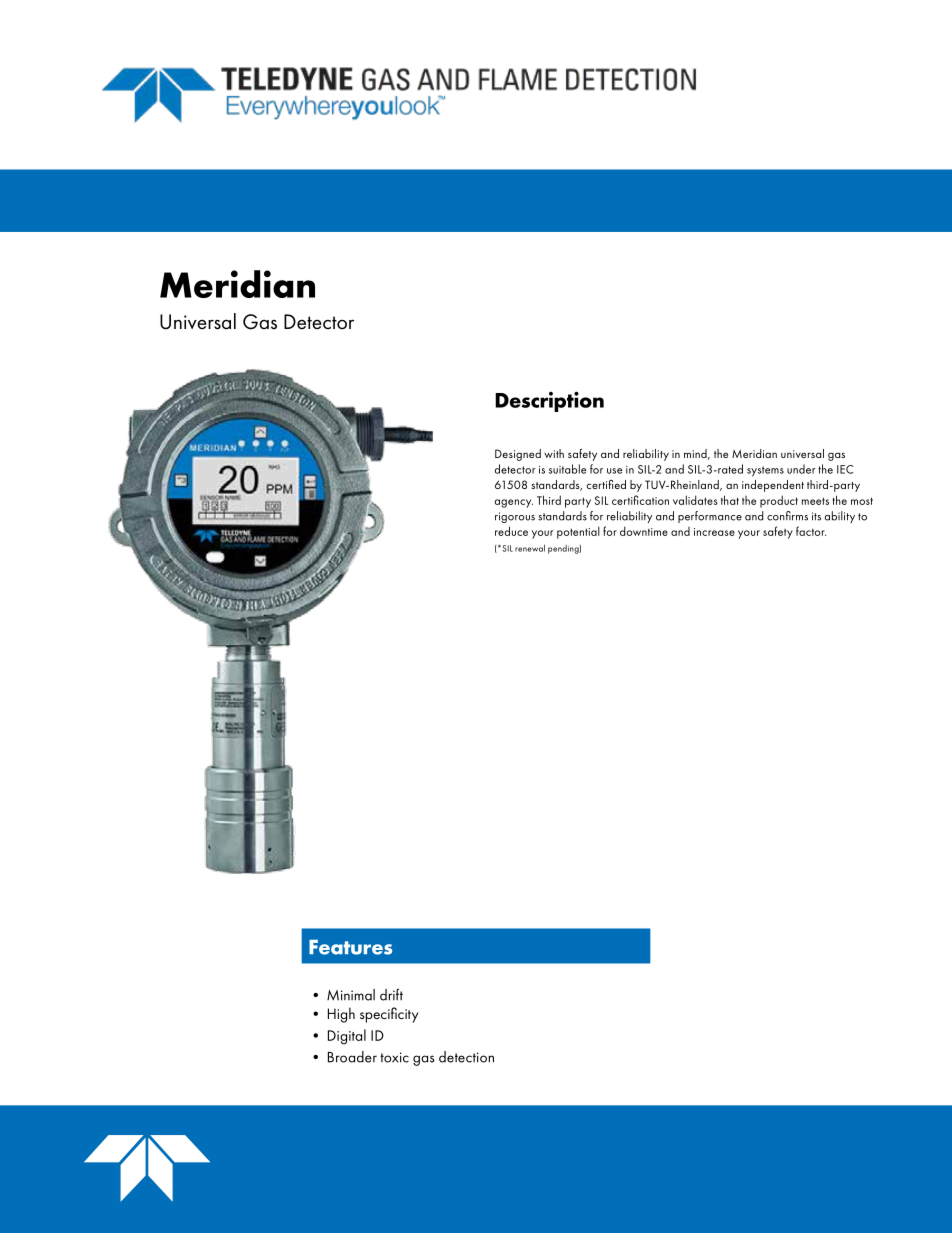  Describe the element at coordinates (350, 947) in the image. I see `Features` at that location.
